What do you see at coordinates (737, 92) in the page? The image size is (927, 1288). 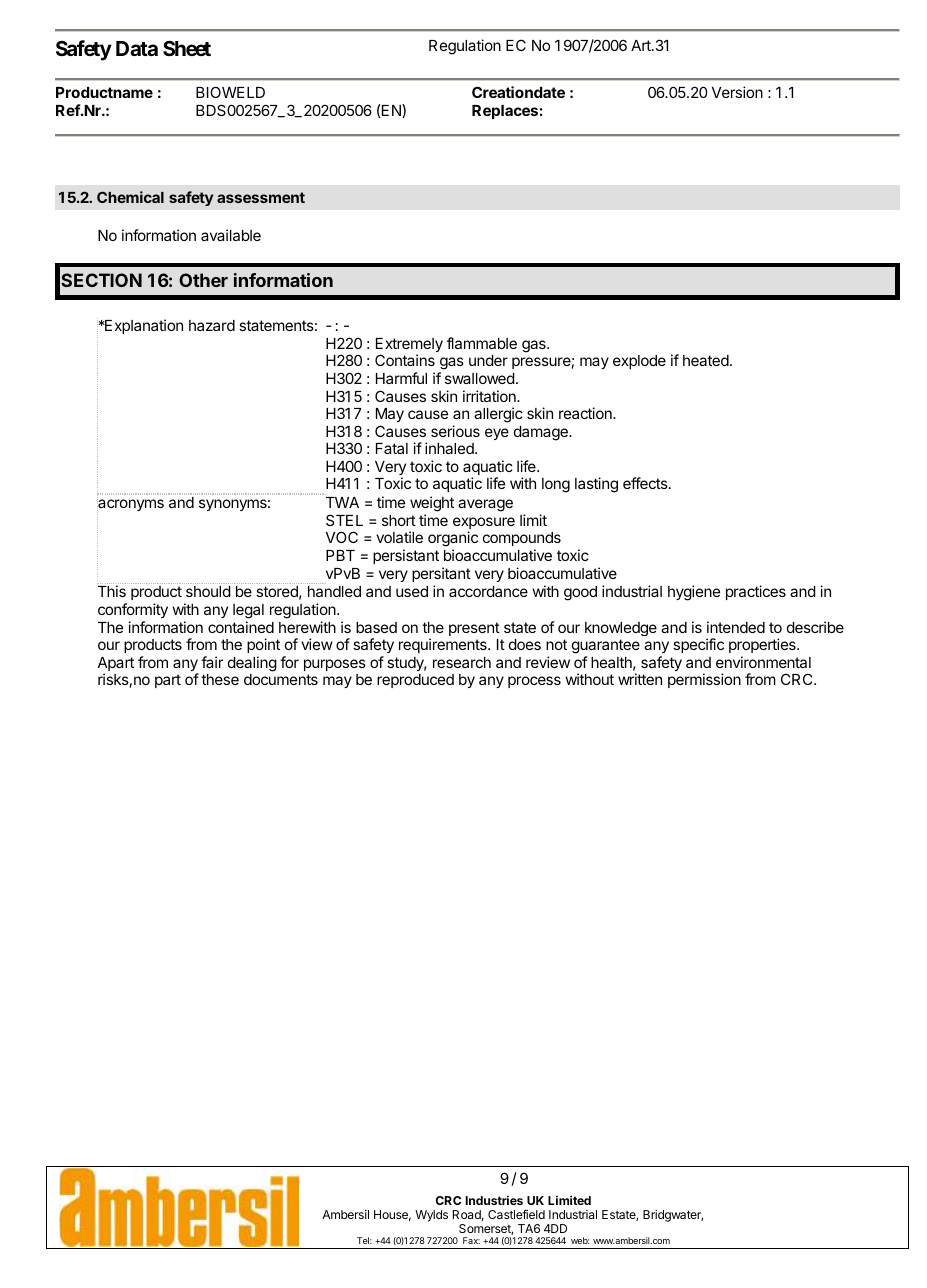 I see `Version` at bounding box center [737, 92].
